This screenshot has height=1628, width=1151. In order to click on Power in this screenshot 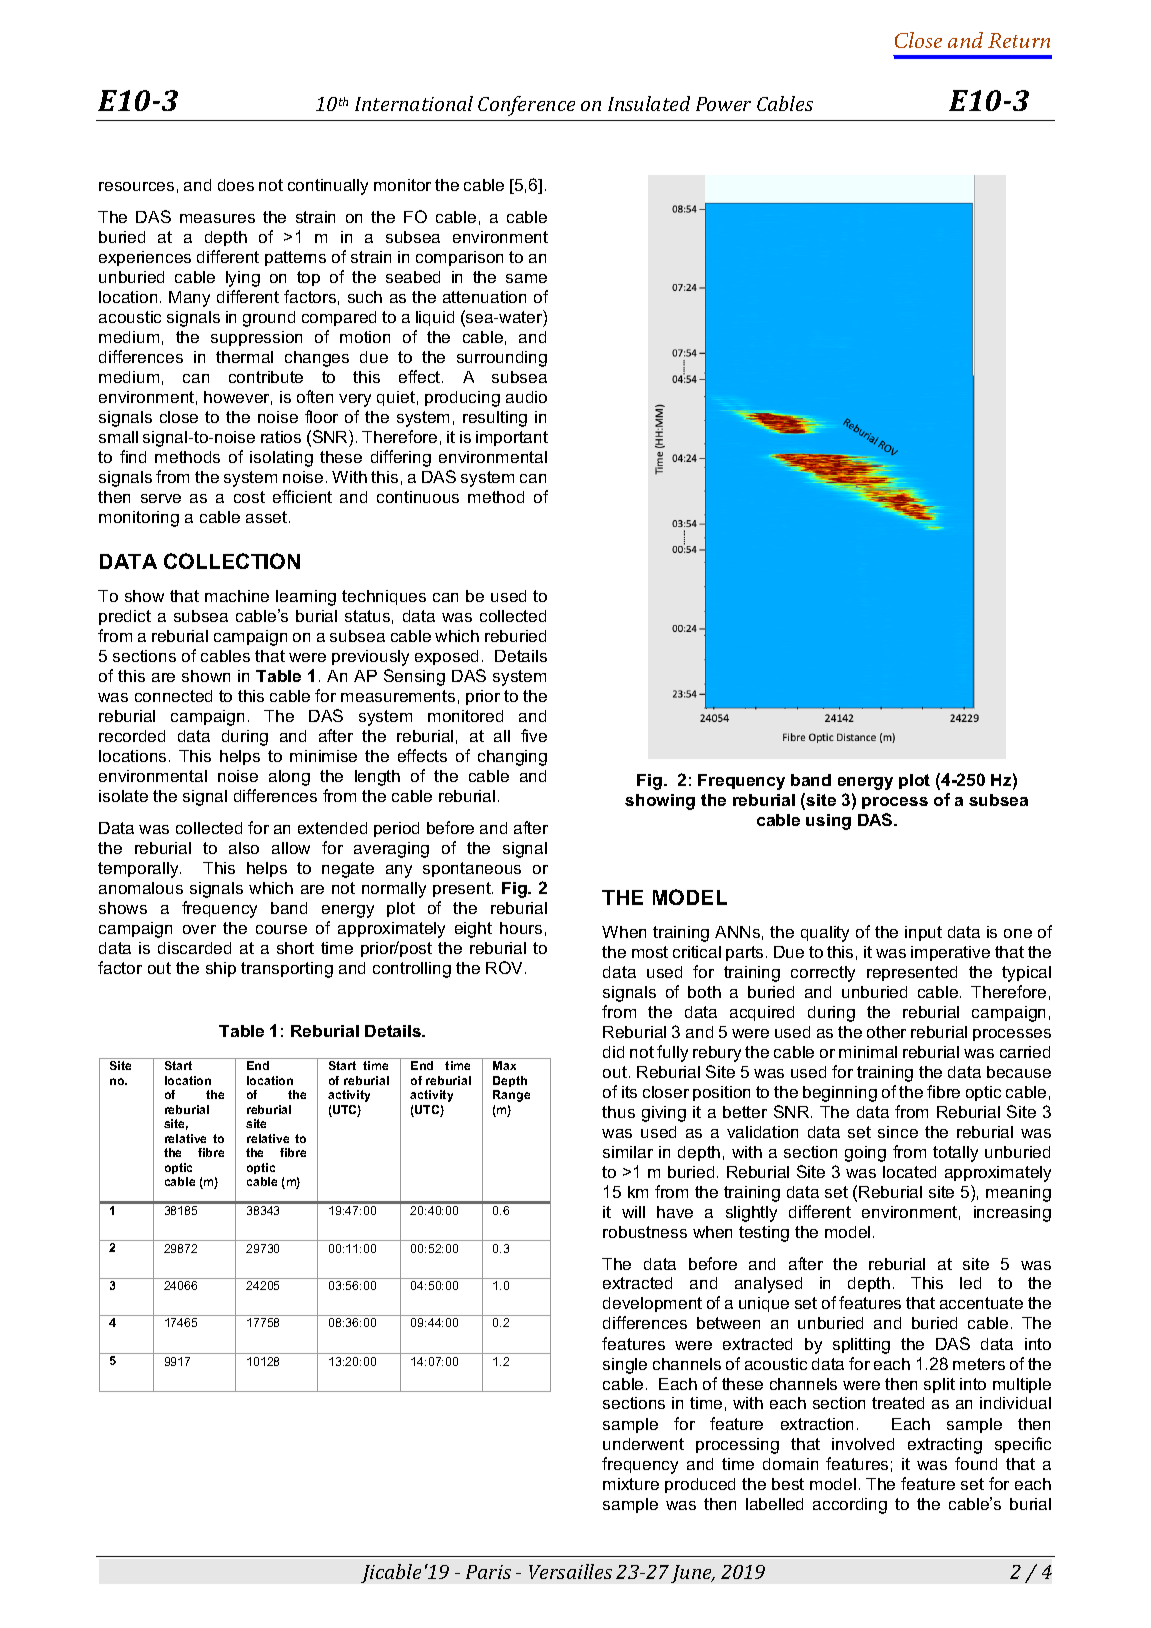, I will do `click(723, 104)`.
